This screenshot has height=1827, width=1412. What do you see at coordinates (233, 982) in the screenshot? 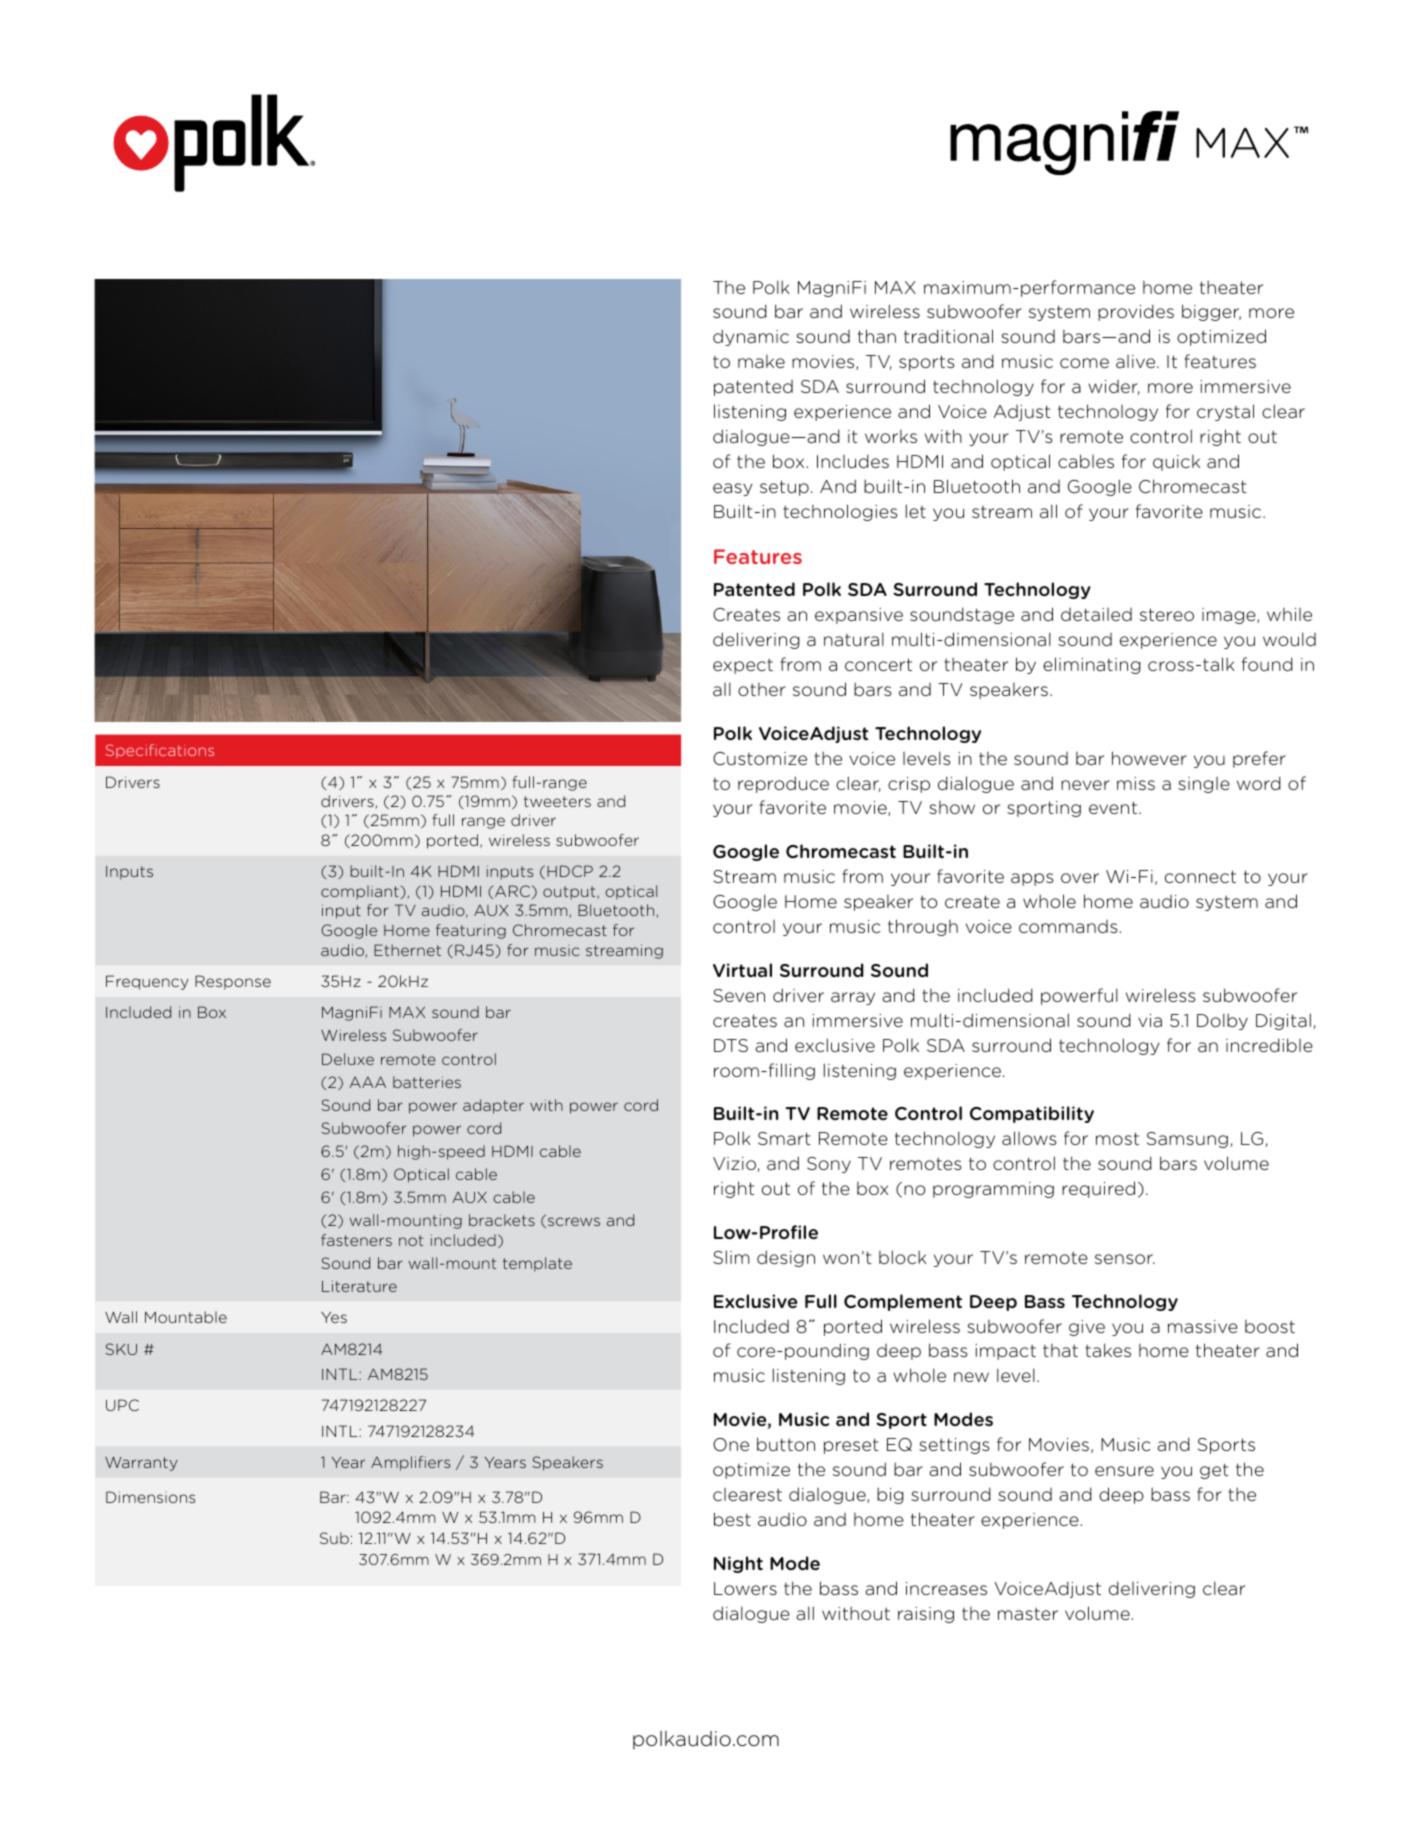
I see `Response` at bounding box center [233, 982].
